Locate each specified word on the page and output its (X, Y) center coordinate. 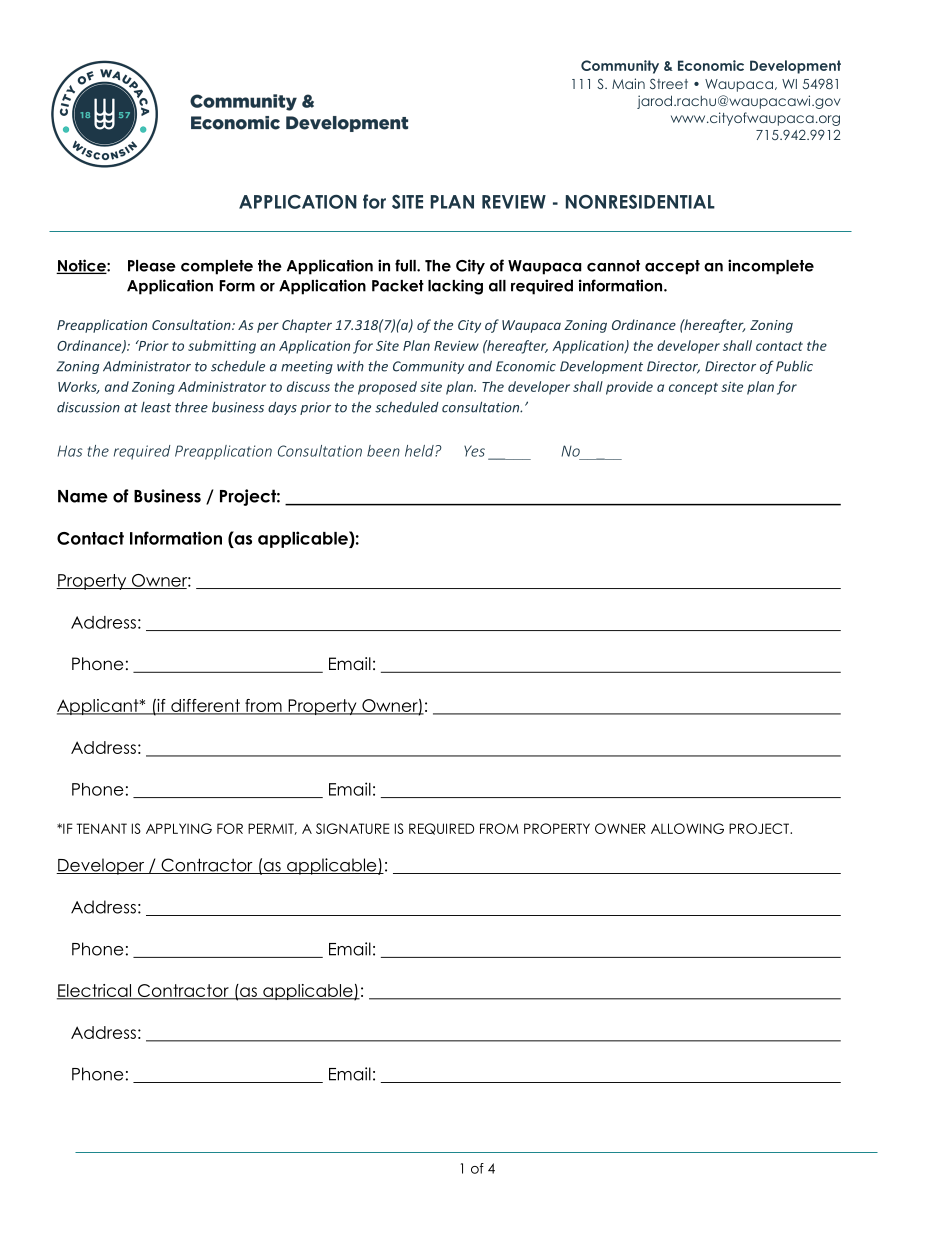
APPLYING (179, 828)
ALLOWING (687, 828)
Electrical (95, 991)
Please (152, 266)
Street (669, 83)
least (156, 407)
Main (628, 83)
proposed (387, 388)
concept (693, 389)
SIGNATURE (352, 828)
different (205, 706)
